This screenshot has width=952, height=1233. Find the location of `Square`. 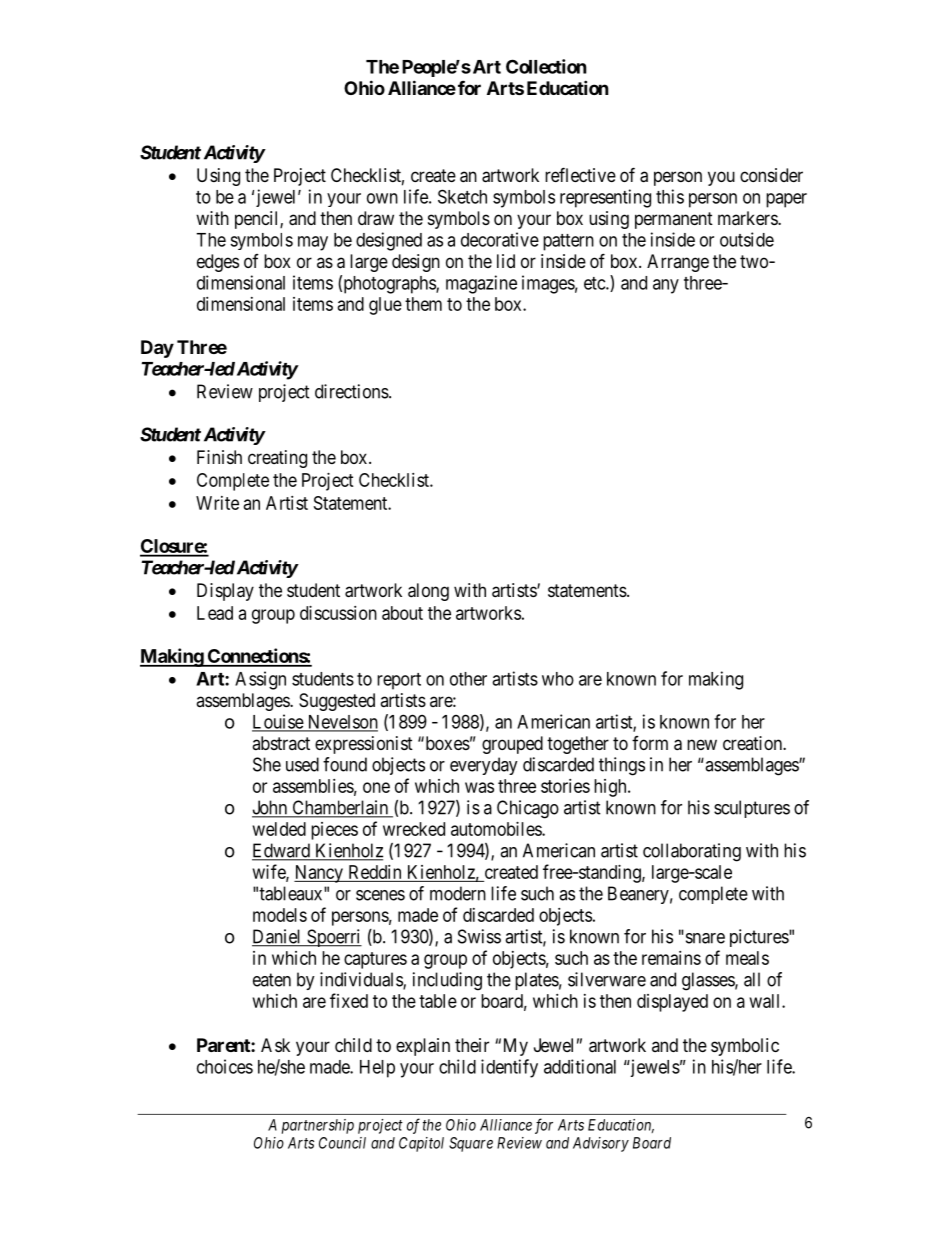

Square is located at coordinates (471, 1144).
